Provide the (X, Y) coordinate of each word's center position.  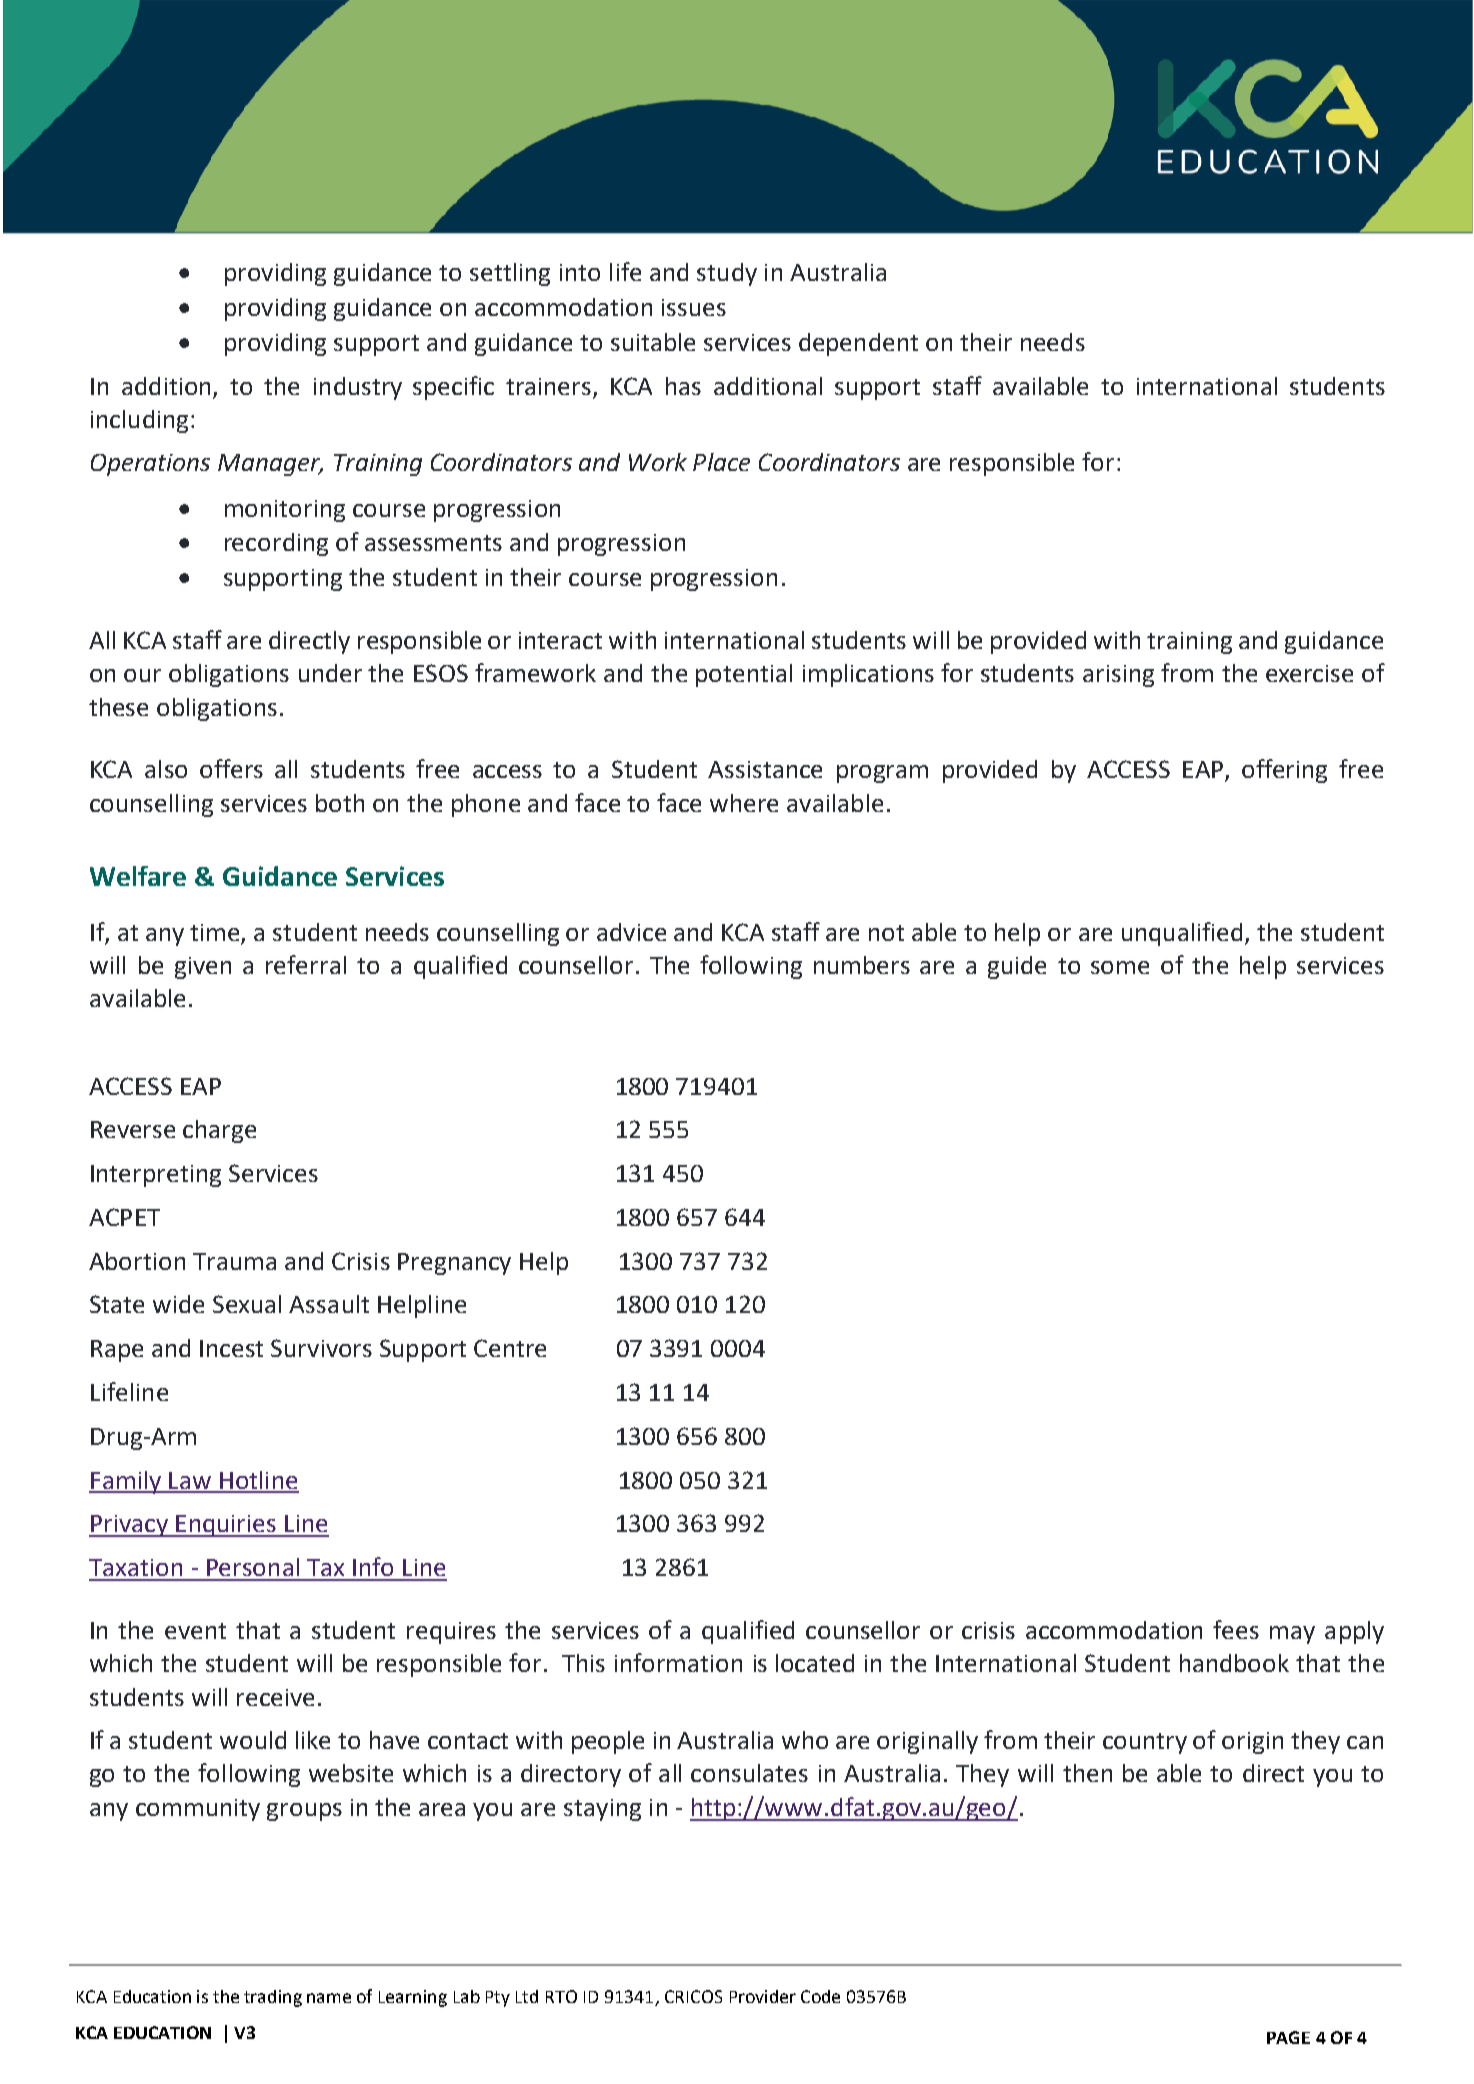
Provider (763, 1996)
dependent (858, 344)
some (1120, 967)
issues (694, 307)
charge (219, 1131)
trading (273, 1998)
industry (358, 388)
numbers (862, 965)
